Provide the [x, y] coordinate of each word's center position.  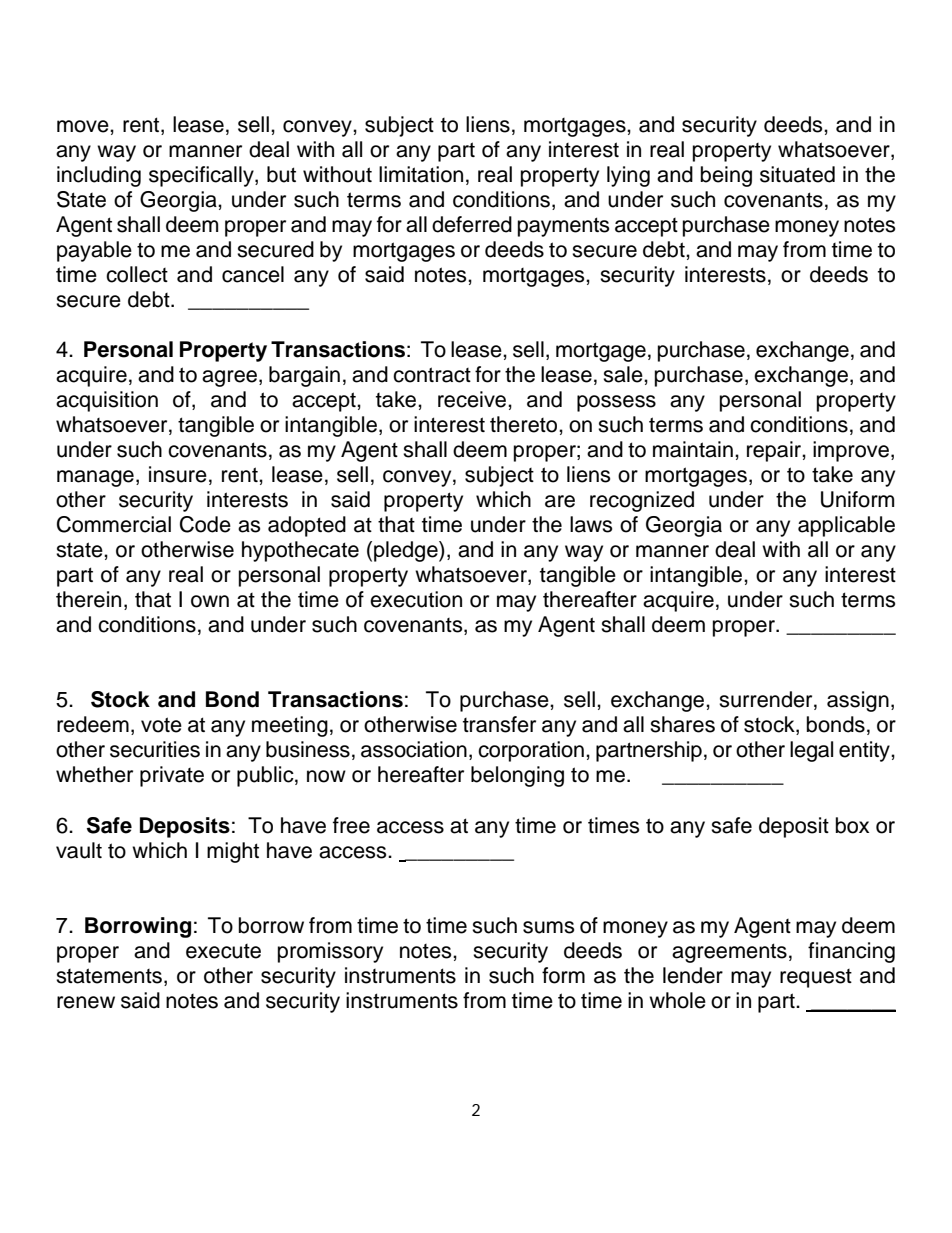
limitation [421, 174]
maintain [693, 449]
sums [548, 927]
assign [858, 701]
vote [161, 725]
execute [223, 951]
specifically [202, 176]
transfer [499, 724]
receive [473, 399]
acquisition [107, 401]
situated [797, 174]
